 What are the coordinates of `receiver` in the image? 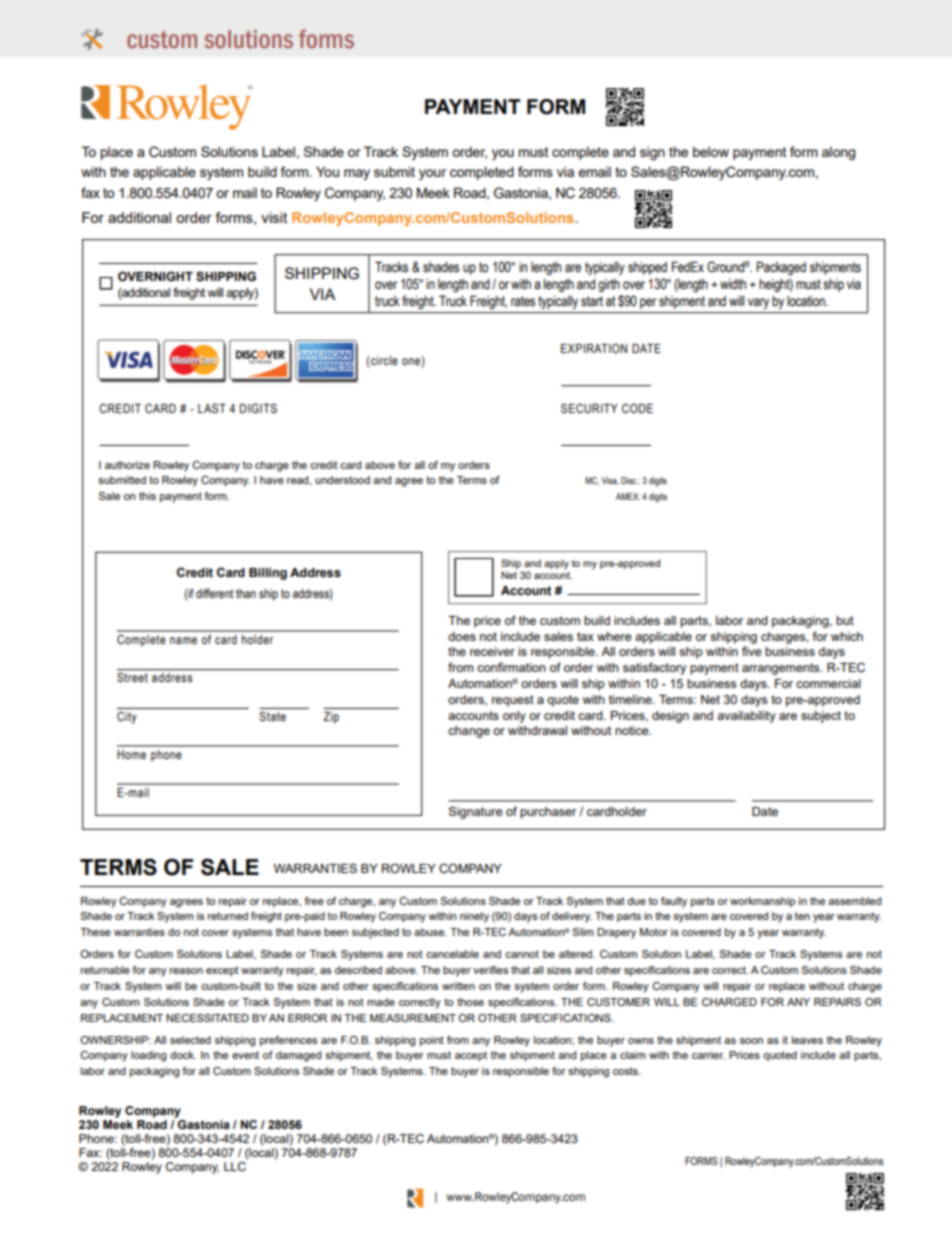 It's located at (492, 651).
